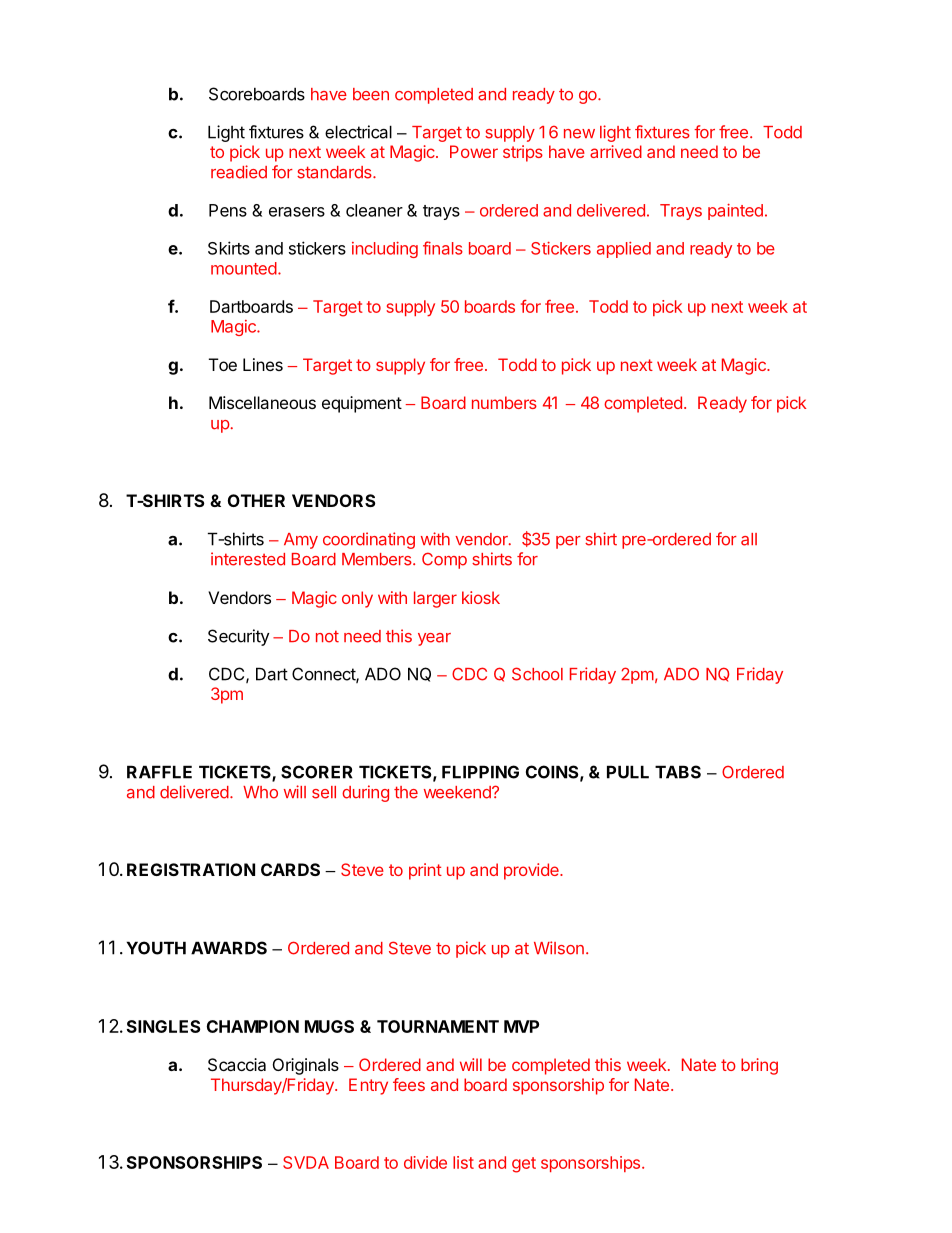 The width and height of the page is (952, 1233). What do you see at coordinates (504, 402) in the page?
I see `numbers` at bounding box center [504, 402].
